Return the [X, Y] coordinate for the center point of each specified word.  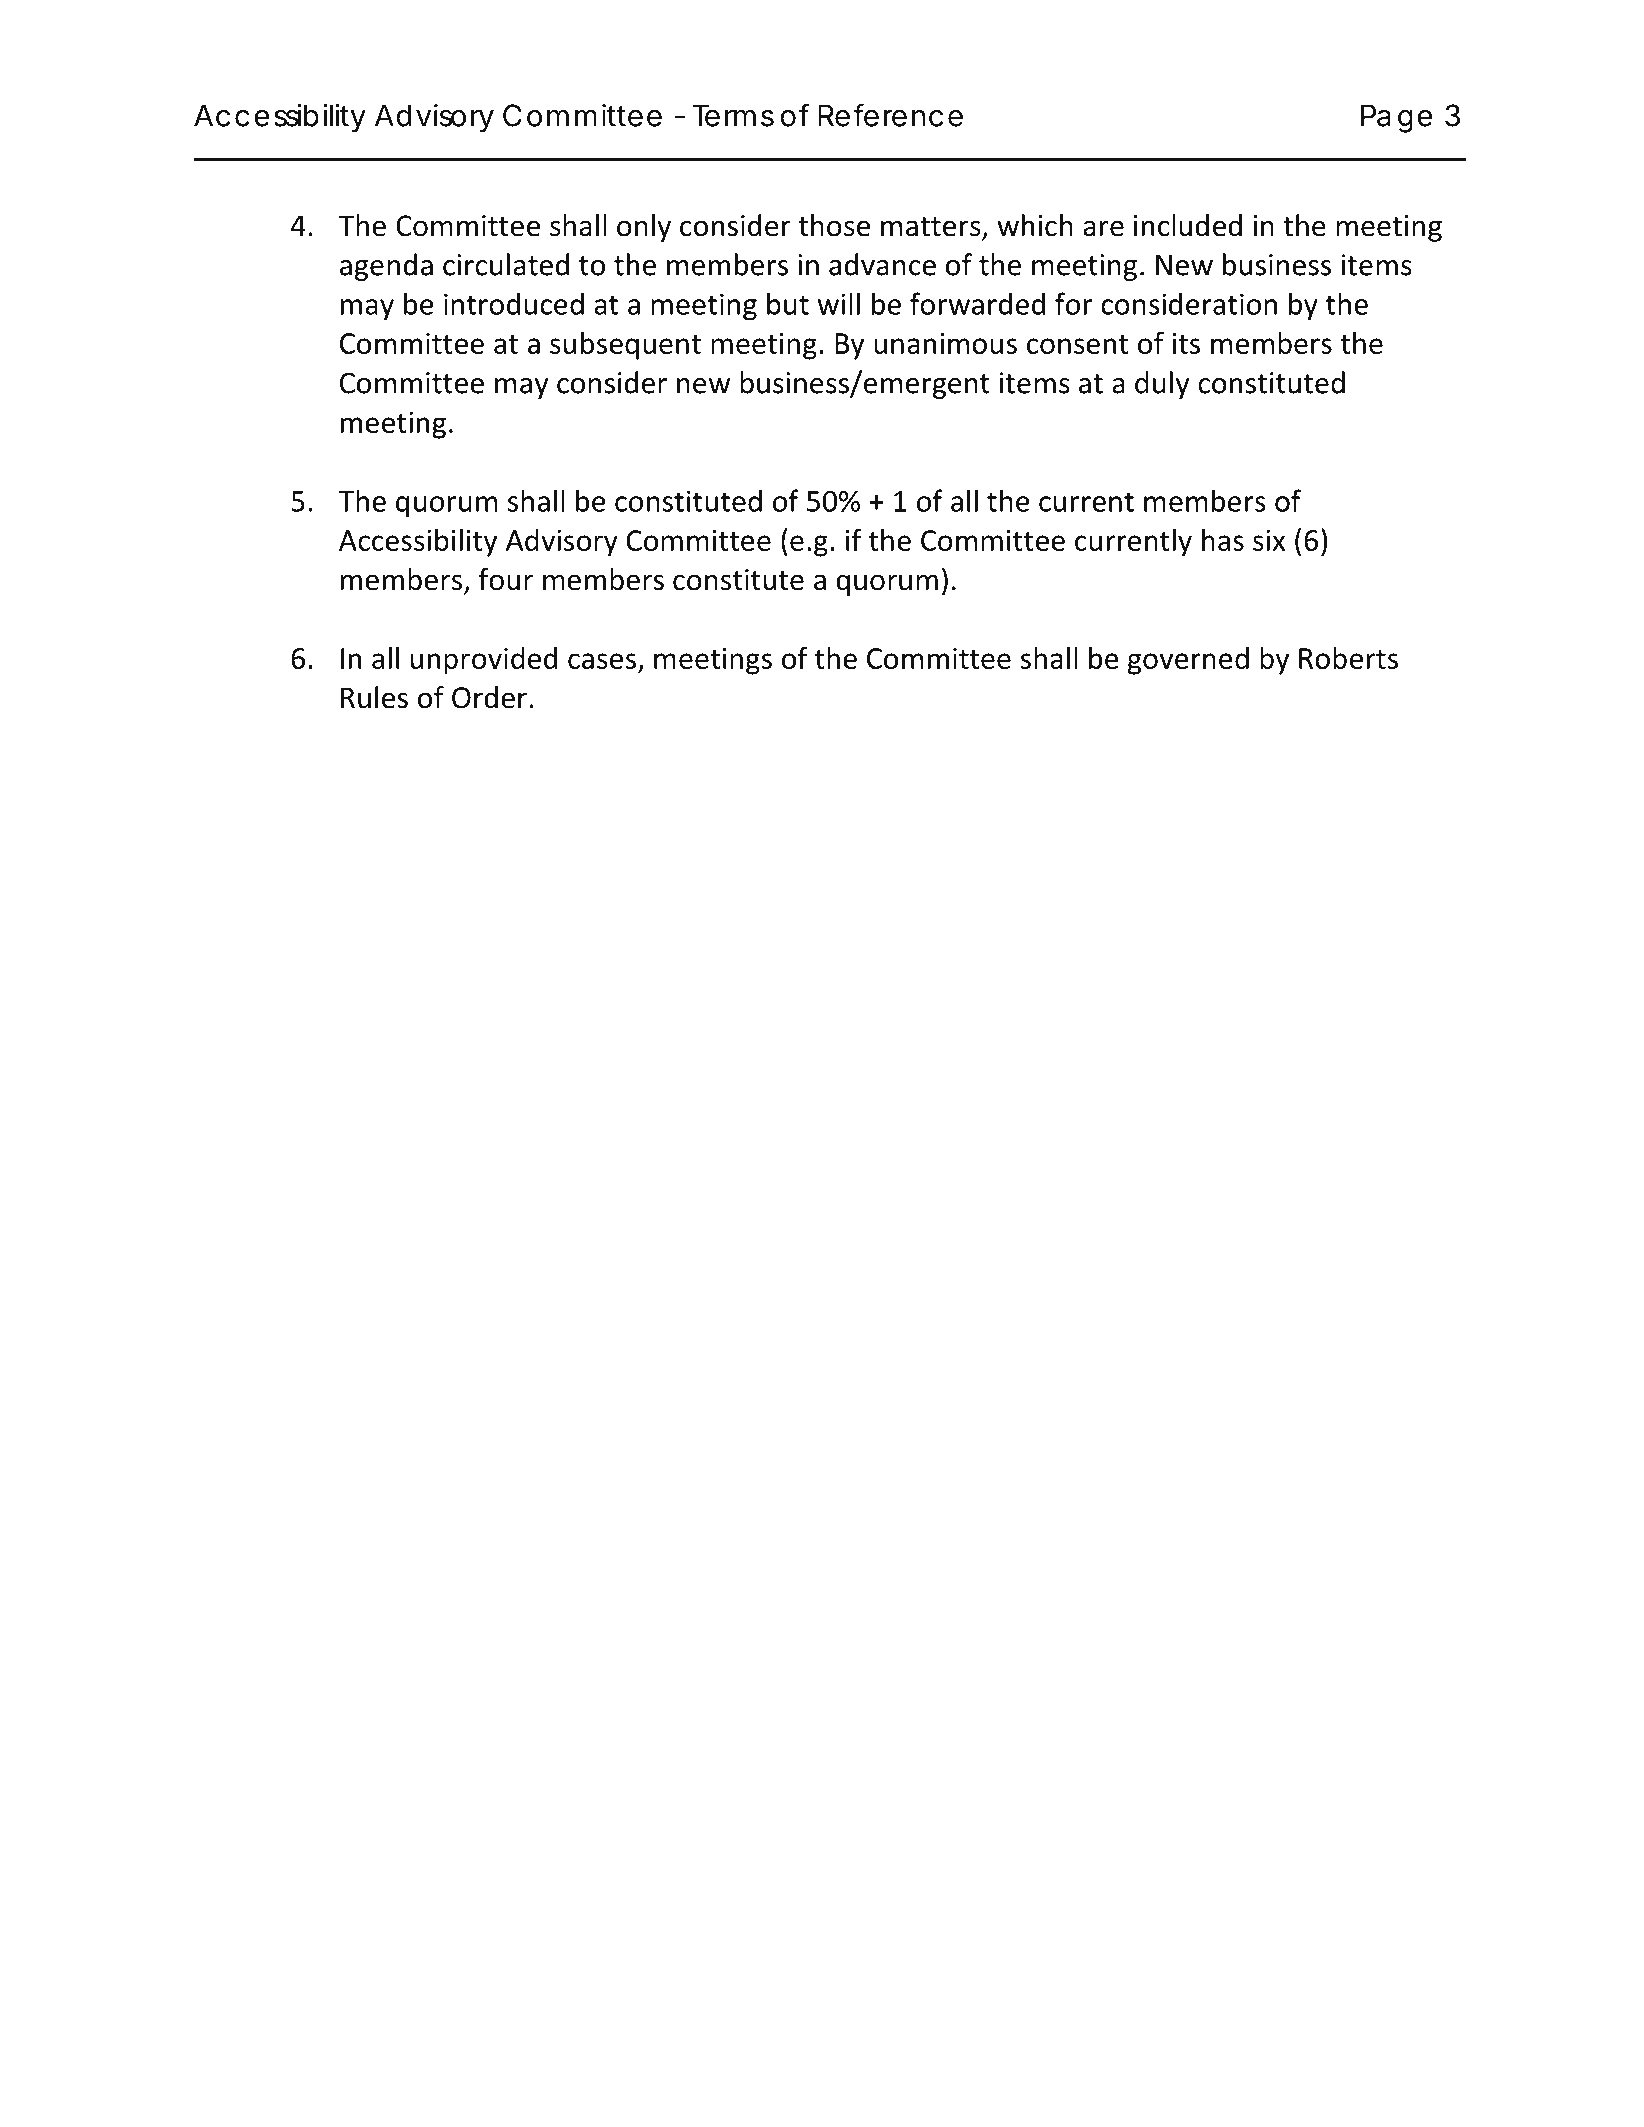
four [506, 579]
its [1186, 343]
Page [1396, 118]
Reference [890, 115]
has [1223, 540]
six [1269, 540]
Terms [733, 115]
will [838, 303]
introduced [514, 303]
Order [489, 697]
